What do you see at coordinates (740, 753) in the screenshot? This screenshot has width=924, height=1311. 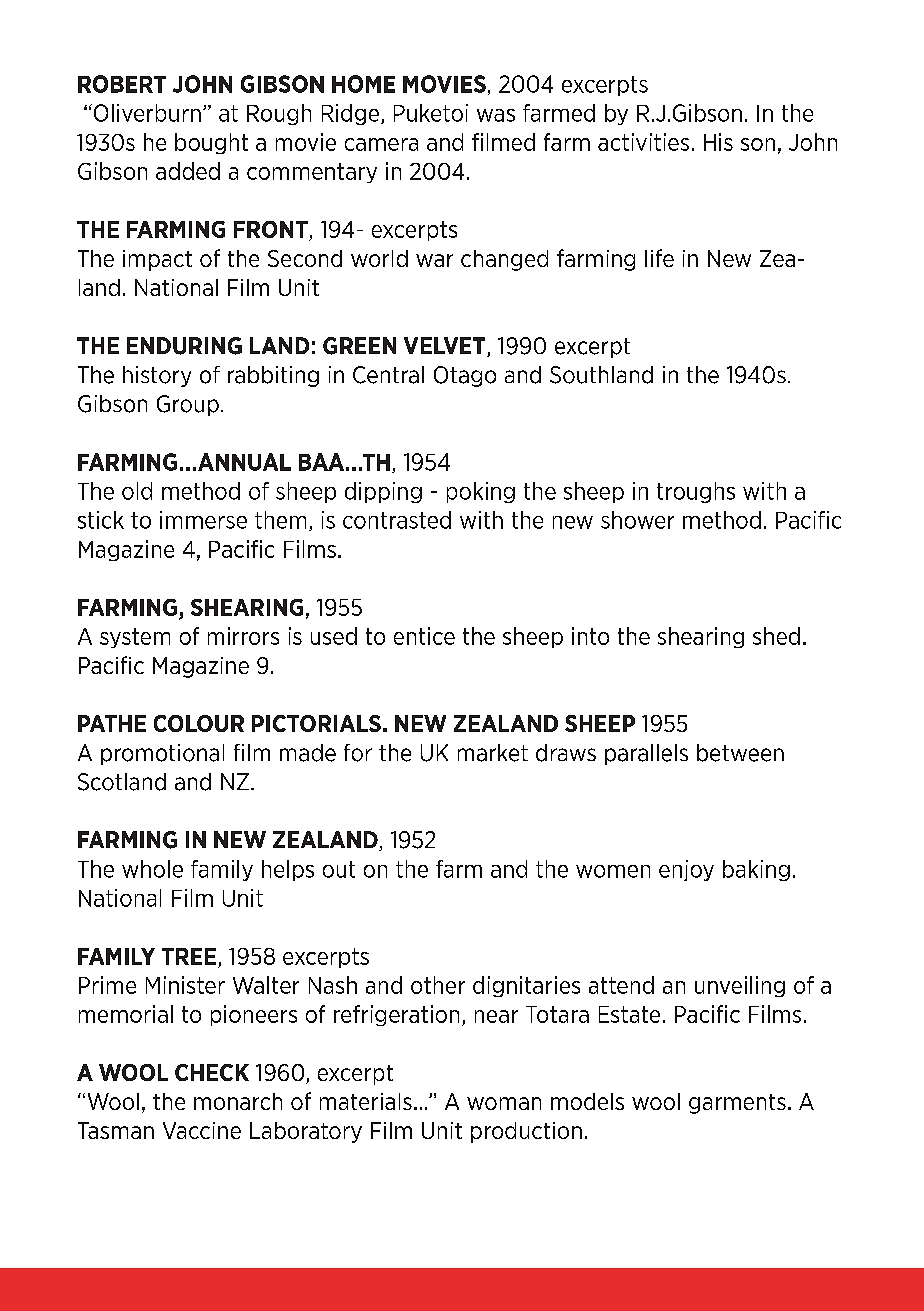 I see `between` at bounding box center [740, 753].
